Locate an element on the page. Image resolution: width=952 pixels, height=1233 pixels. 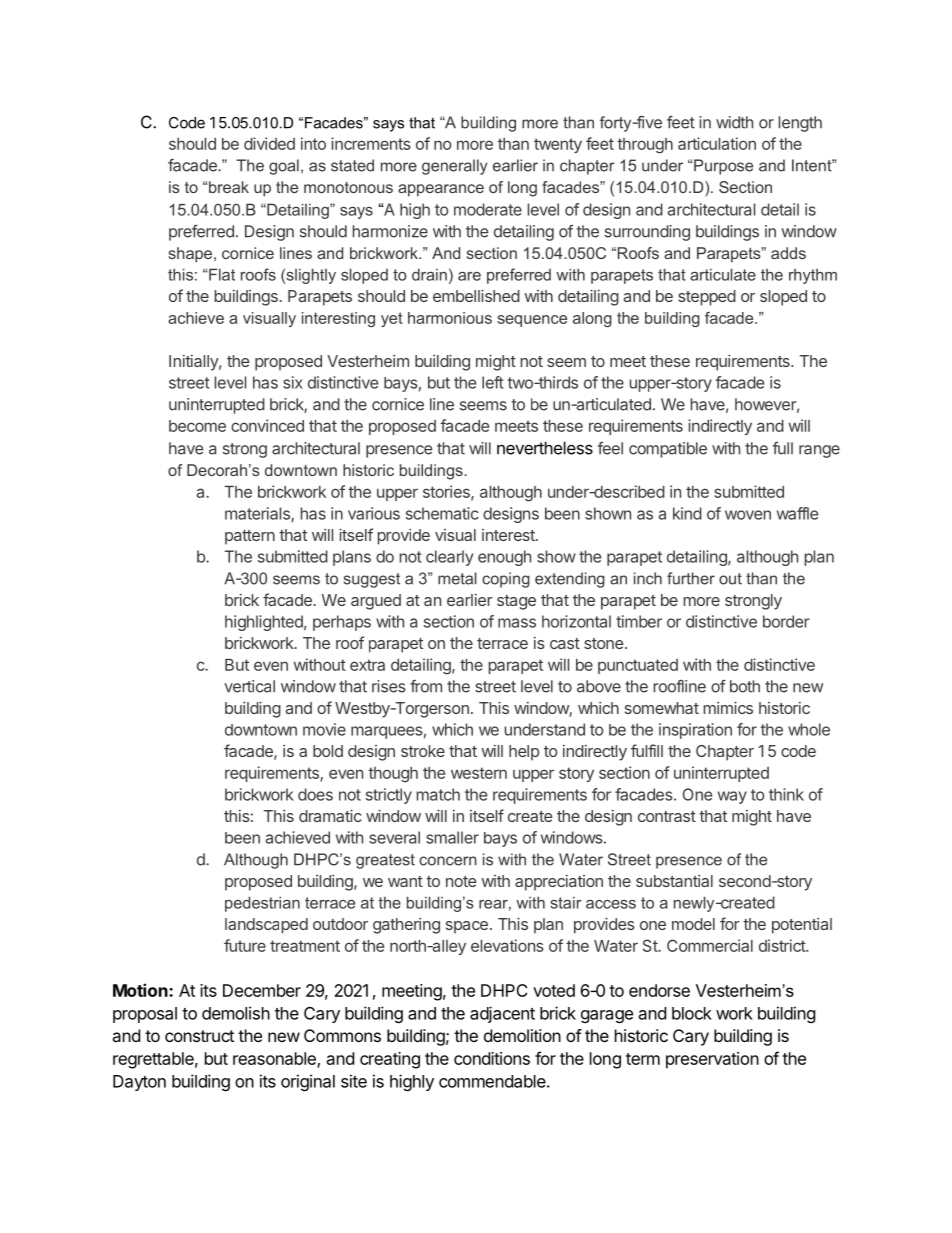
conditions is located at coordinates (492, 1058).
